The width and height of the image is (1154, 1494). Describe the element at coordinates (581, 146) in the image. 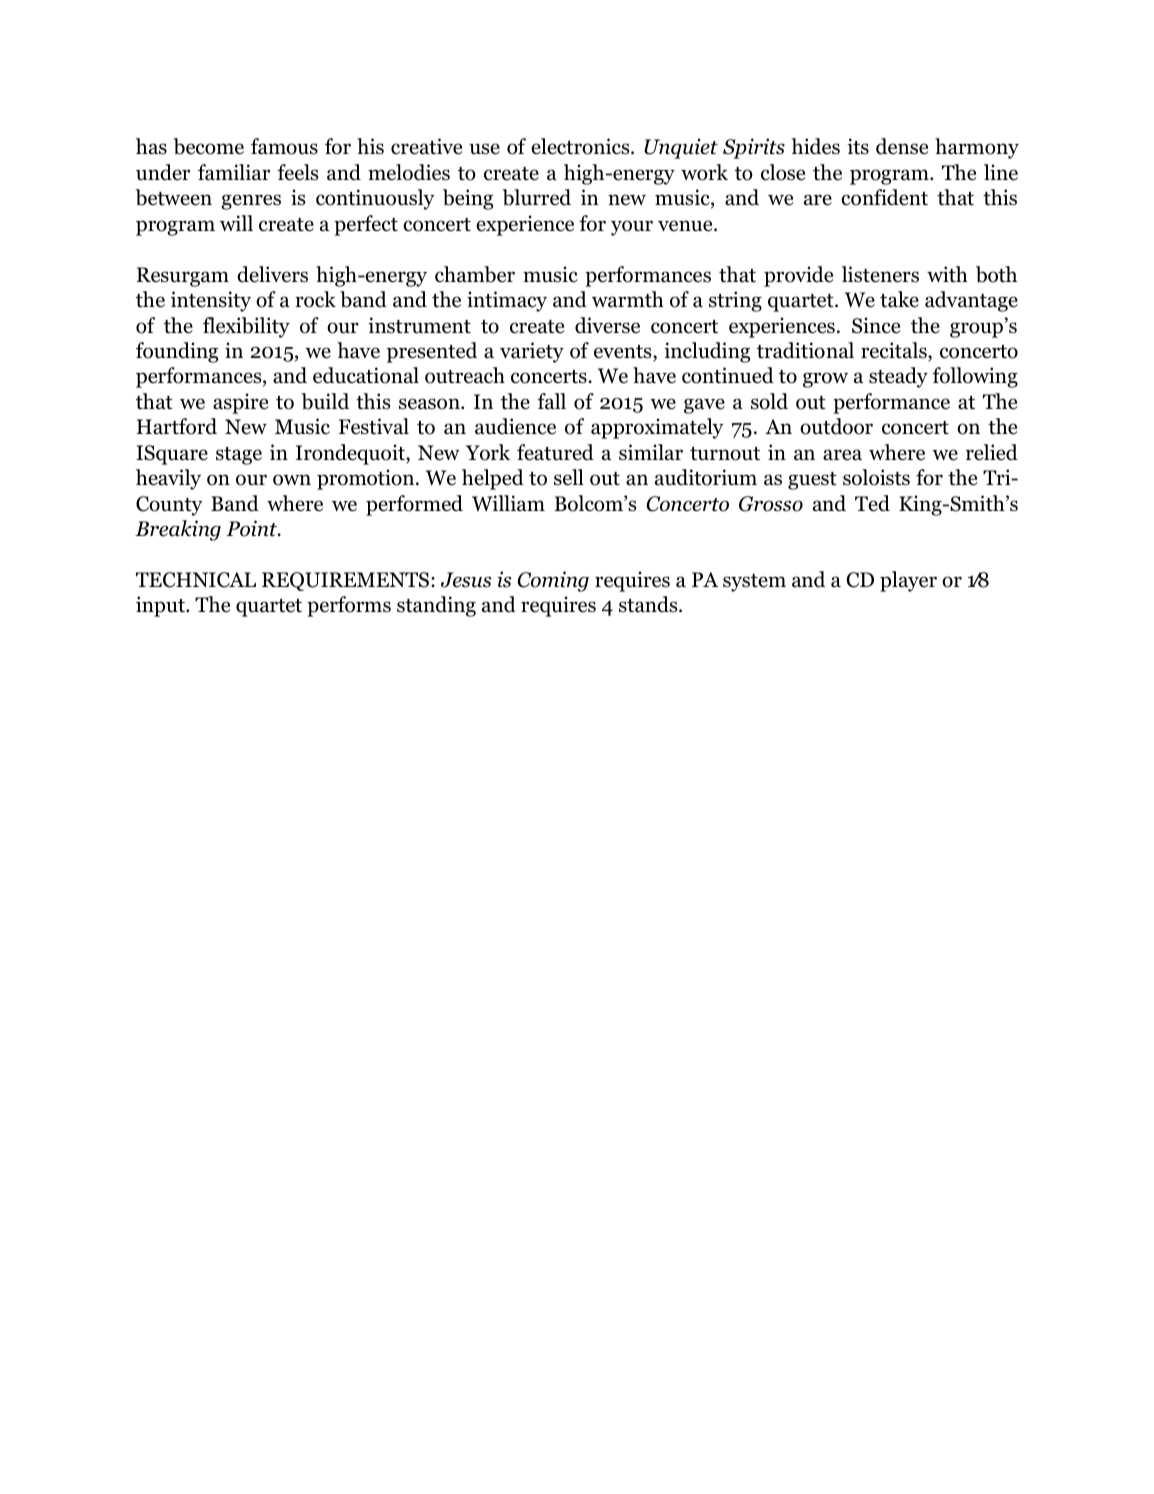

I see `electronics` at that location.
